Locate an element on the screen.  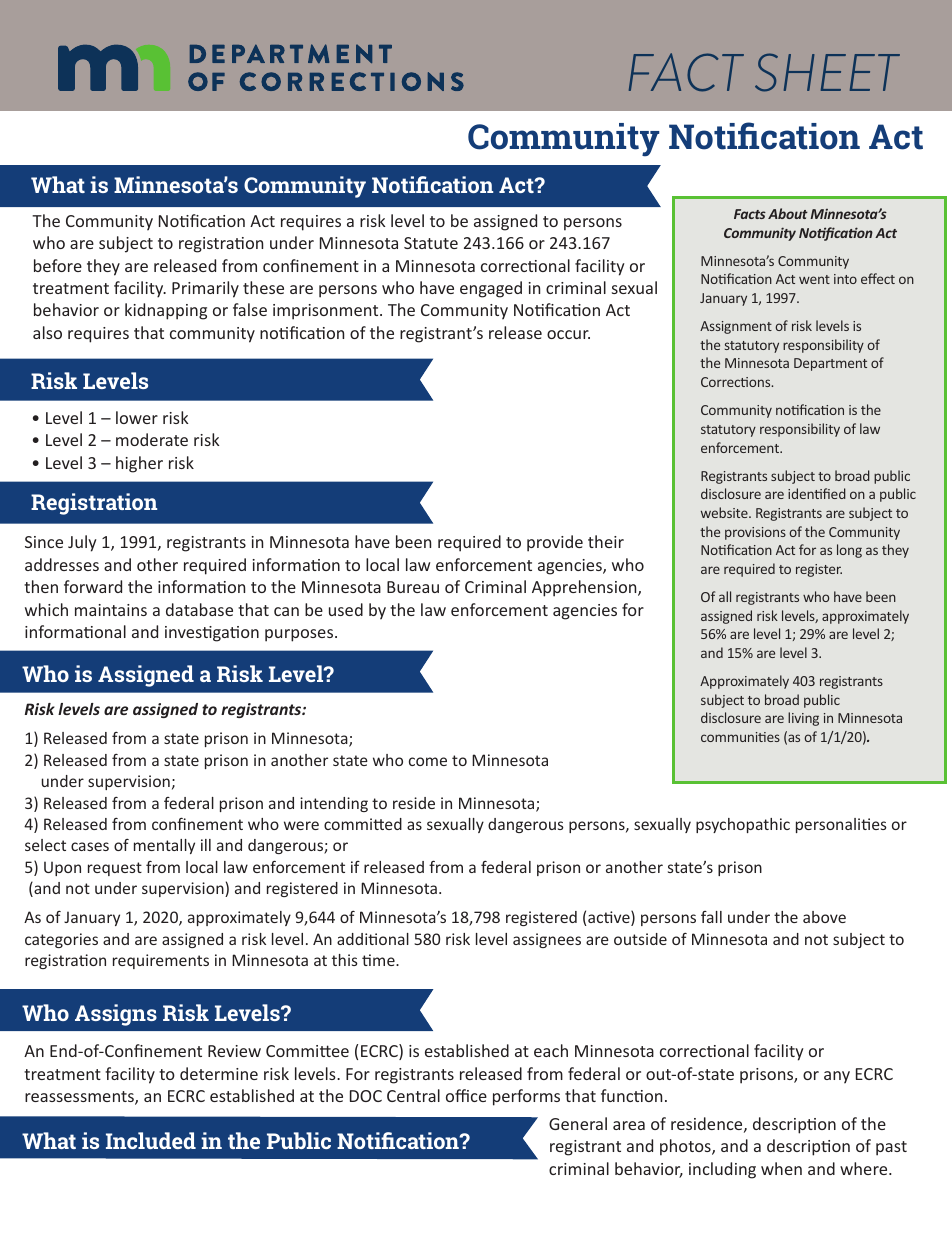
provide is located at coordinates (555, 543).
